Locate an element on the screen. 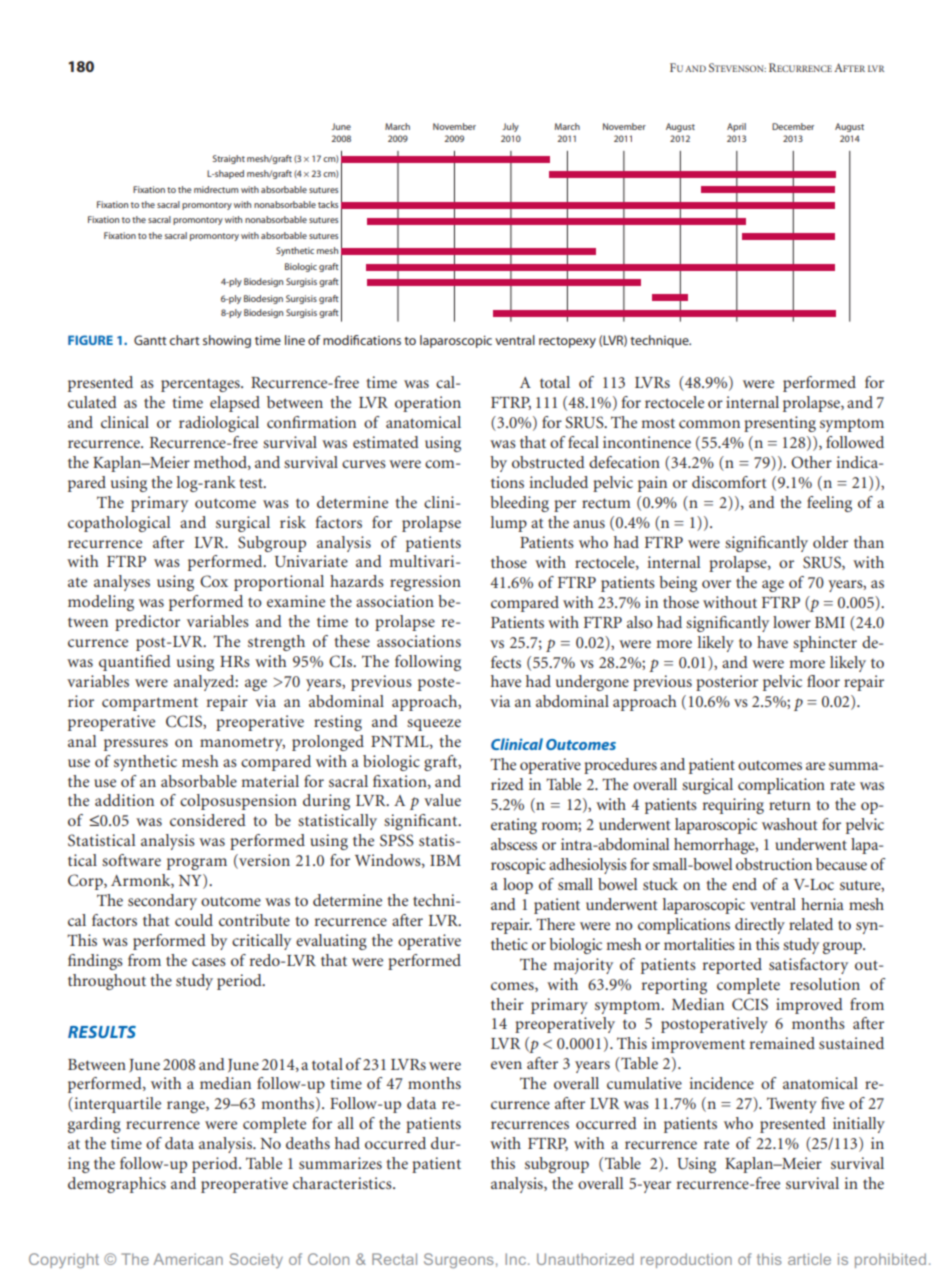  quantified is located at coordinates (135, 663).
